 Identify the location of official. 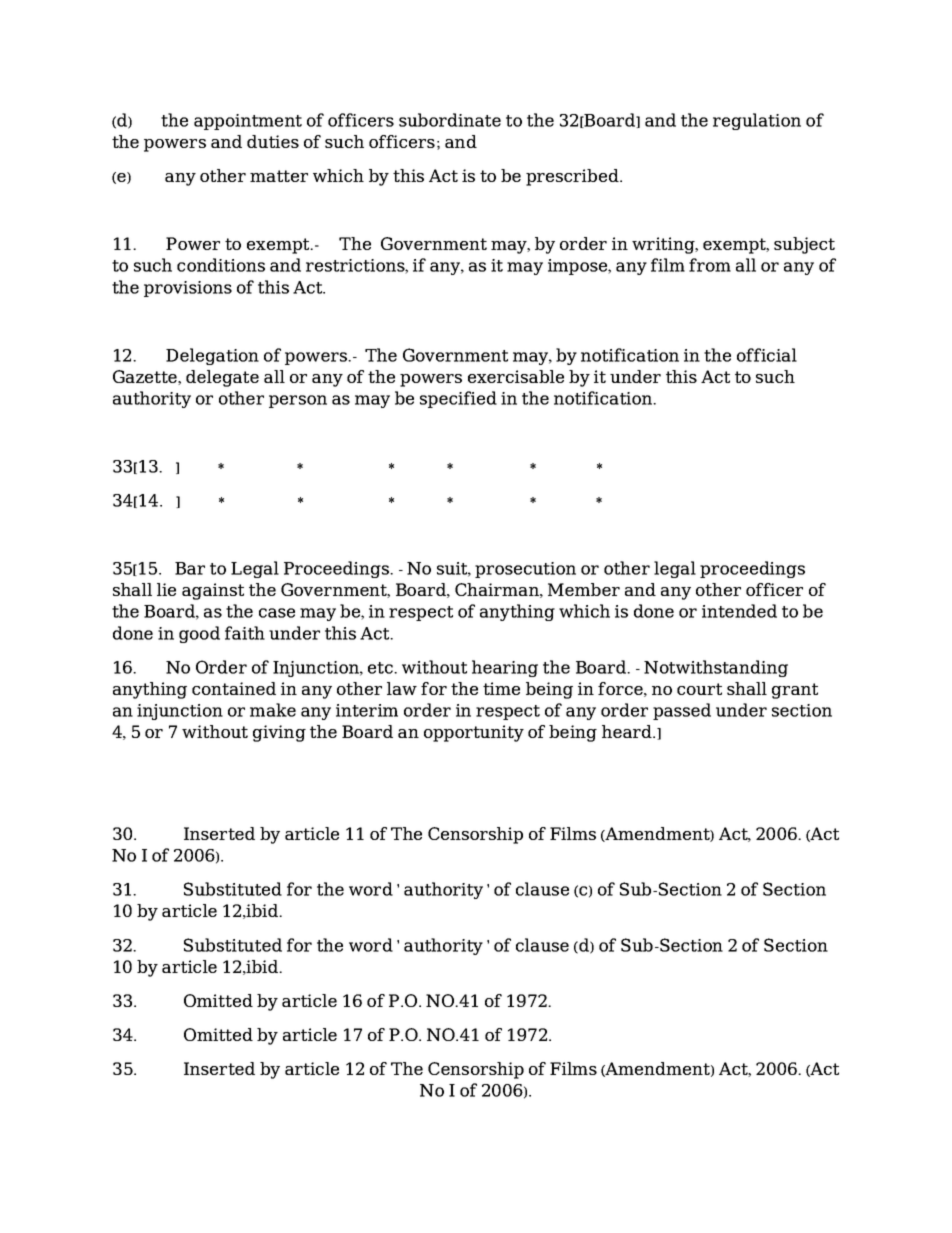
(767, 355).
